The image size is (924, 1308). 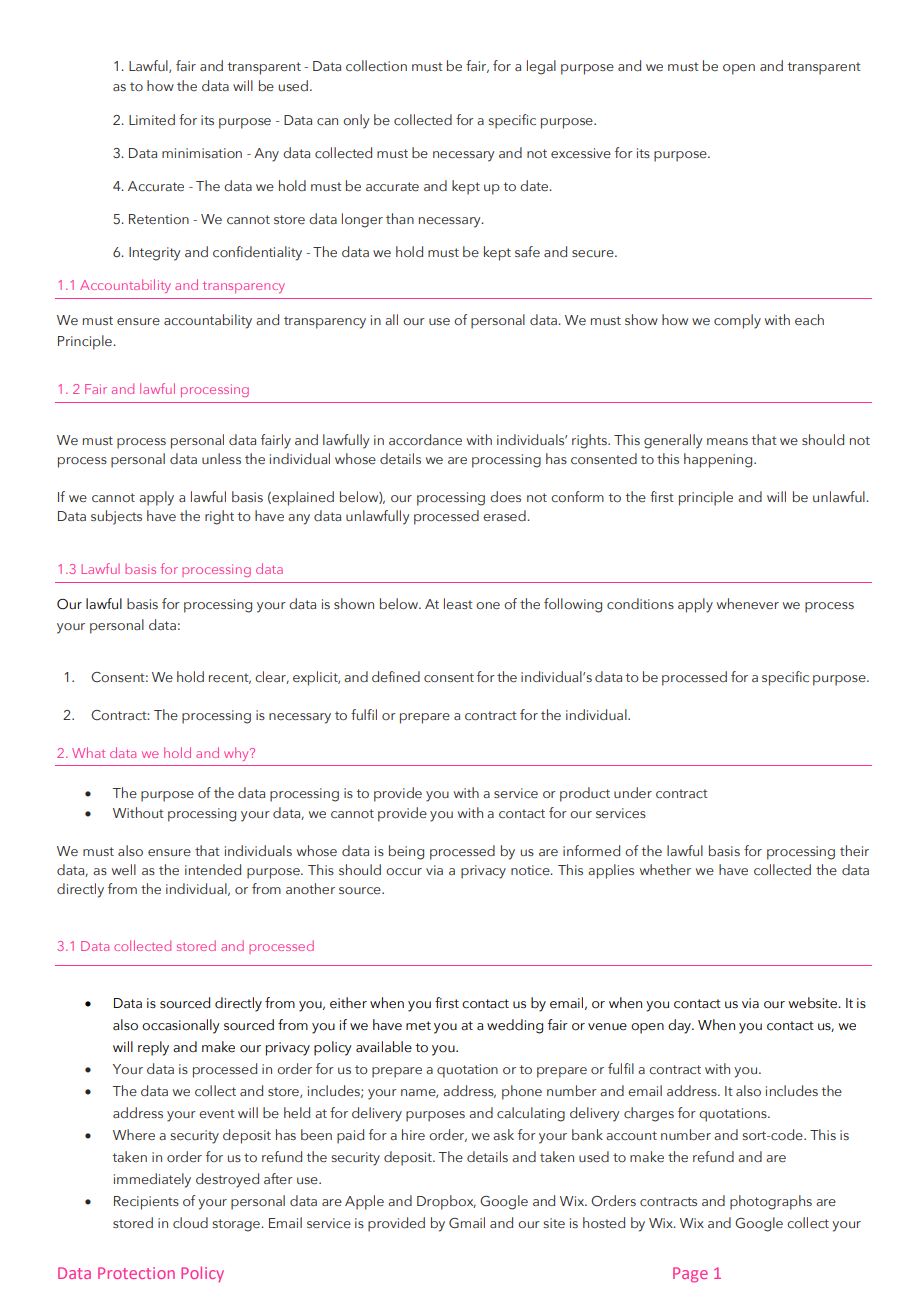 I want to click on Limited, so click(x=152, y=119).
